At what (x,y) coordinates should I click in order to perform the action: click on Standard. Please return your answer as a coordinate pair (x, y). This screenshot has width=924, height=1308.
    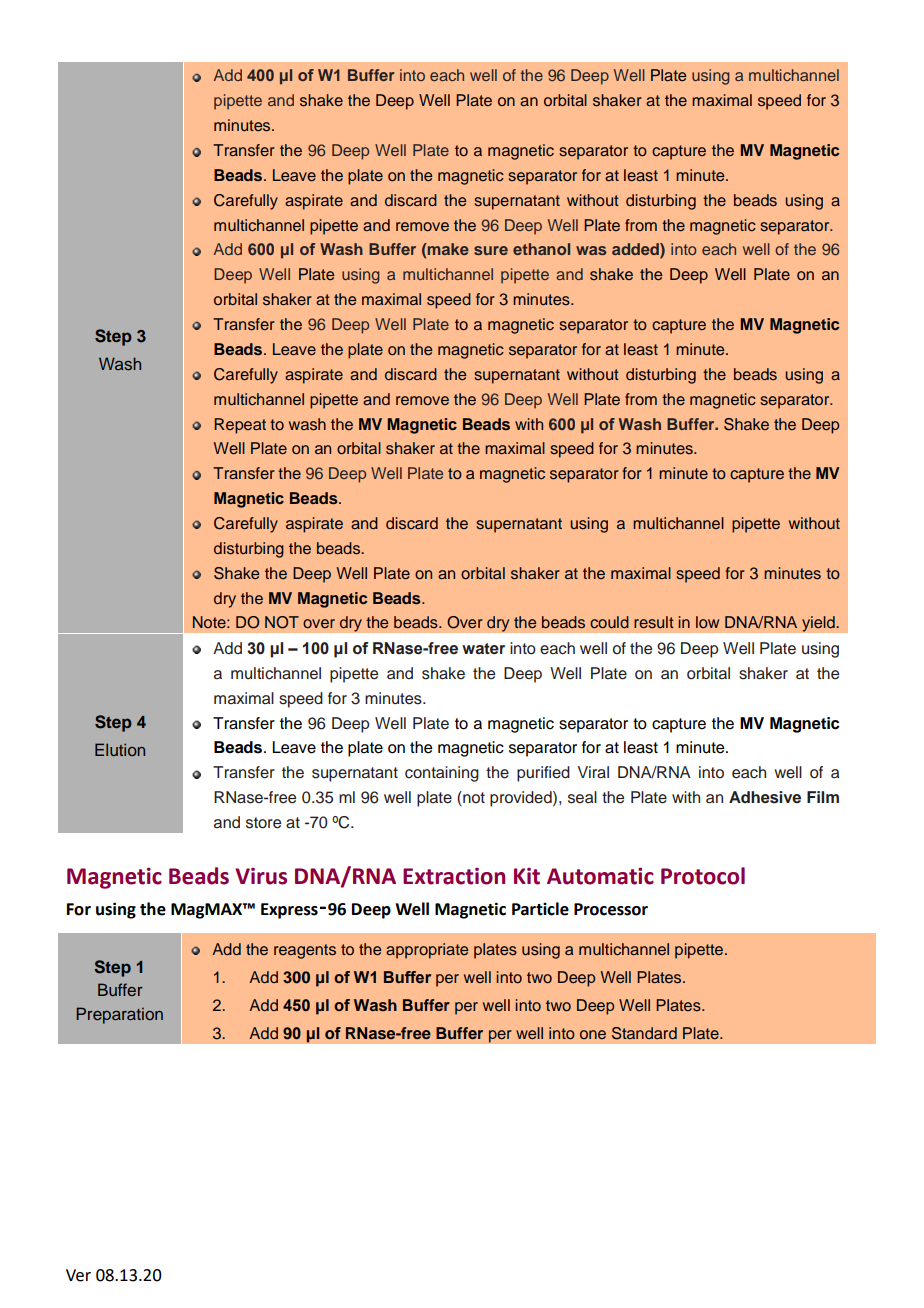
    Looking at the image, I should click on (644, 1033).
